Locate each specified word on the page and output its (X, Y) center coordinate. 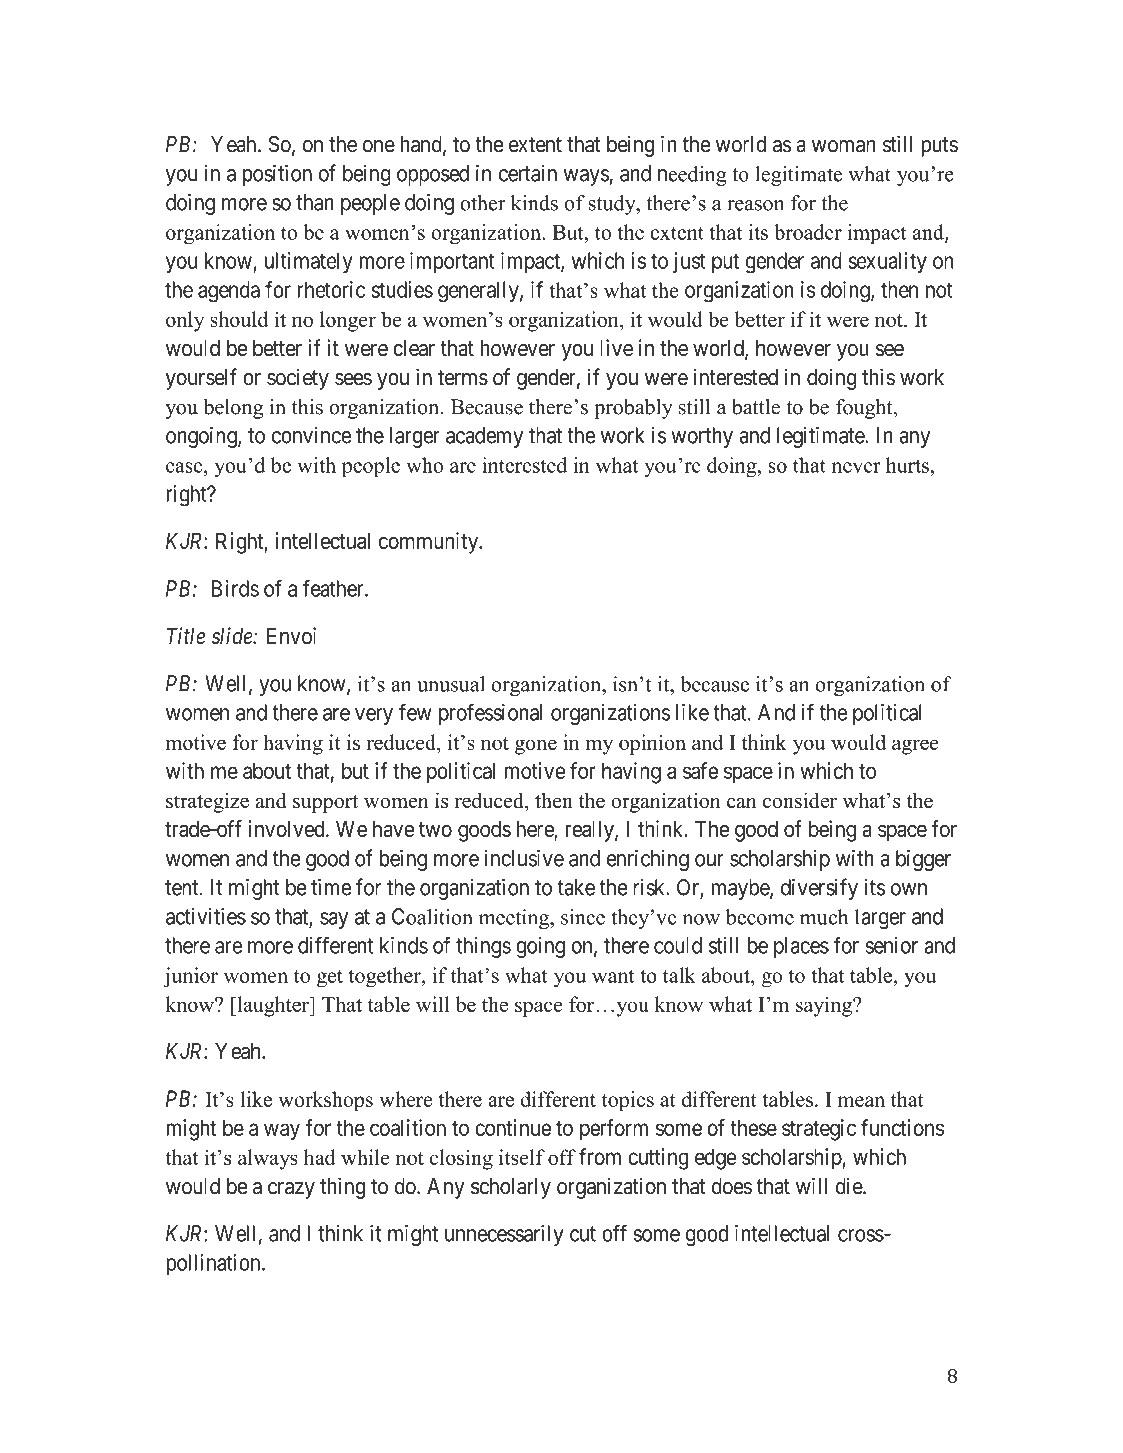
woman (843, 146)
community (430, 543)
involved (288, 828)
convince (311, 435)
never (856, 467)
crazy (291, 1190)
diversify (819, 889)
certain (528, 173)
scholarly (511, 1188)
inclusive (524, 858)
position (277, 175)
